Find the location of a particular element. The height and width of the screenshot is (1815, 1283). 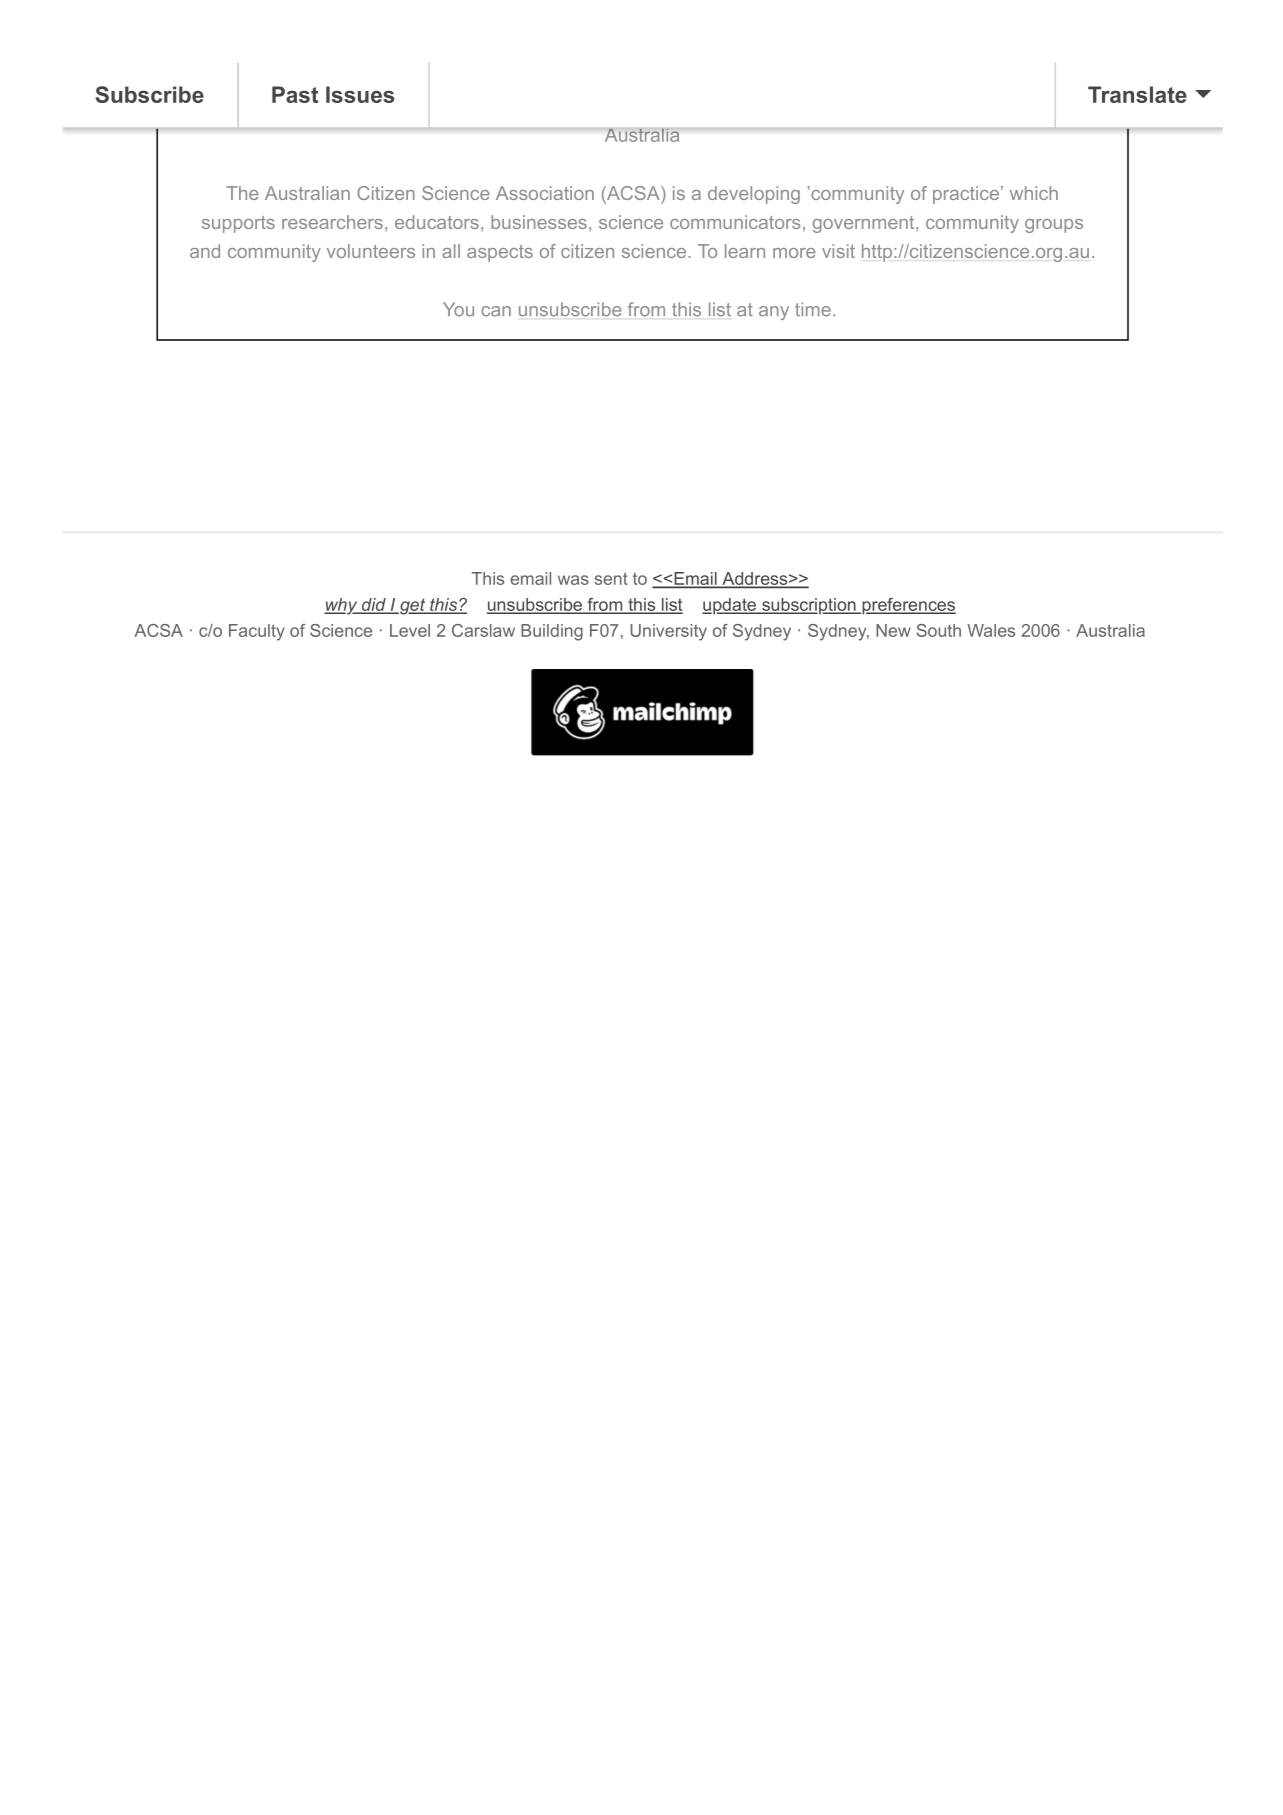

Past is located at coordinates (295, 94).
